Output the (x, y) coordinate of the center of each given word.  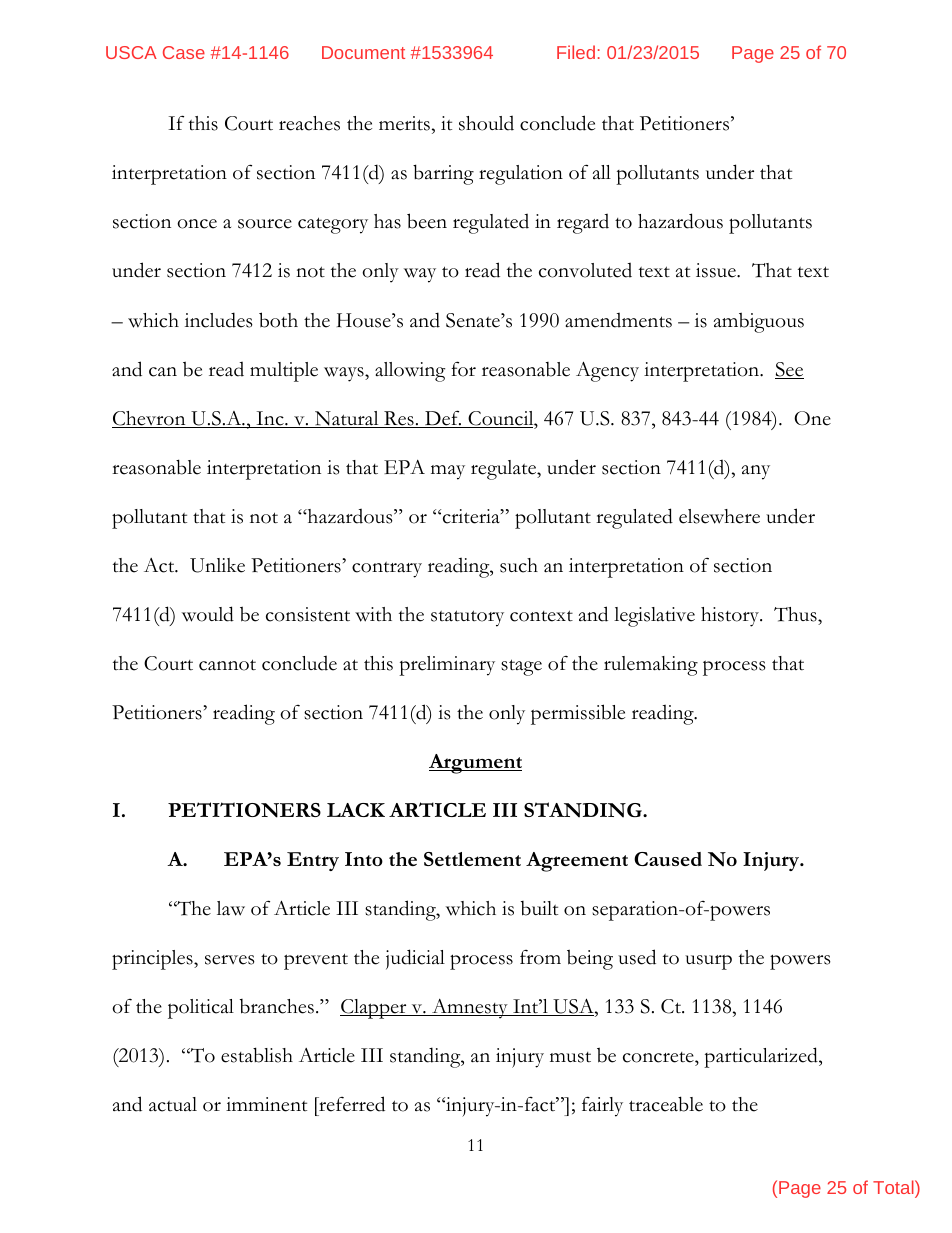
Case (184, 52)
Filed (576, 52)
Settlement (472, 859)
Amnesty (470, 1009)
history (731, 617)
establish (257, 1055)
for (463, 369)
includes (219, 320)
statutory (467, 618)
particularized (762, 1057)
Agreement (577, 862)
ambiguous (759, 322)
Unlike (217, 565)
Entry (313, 861)
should (486, 123)
